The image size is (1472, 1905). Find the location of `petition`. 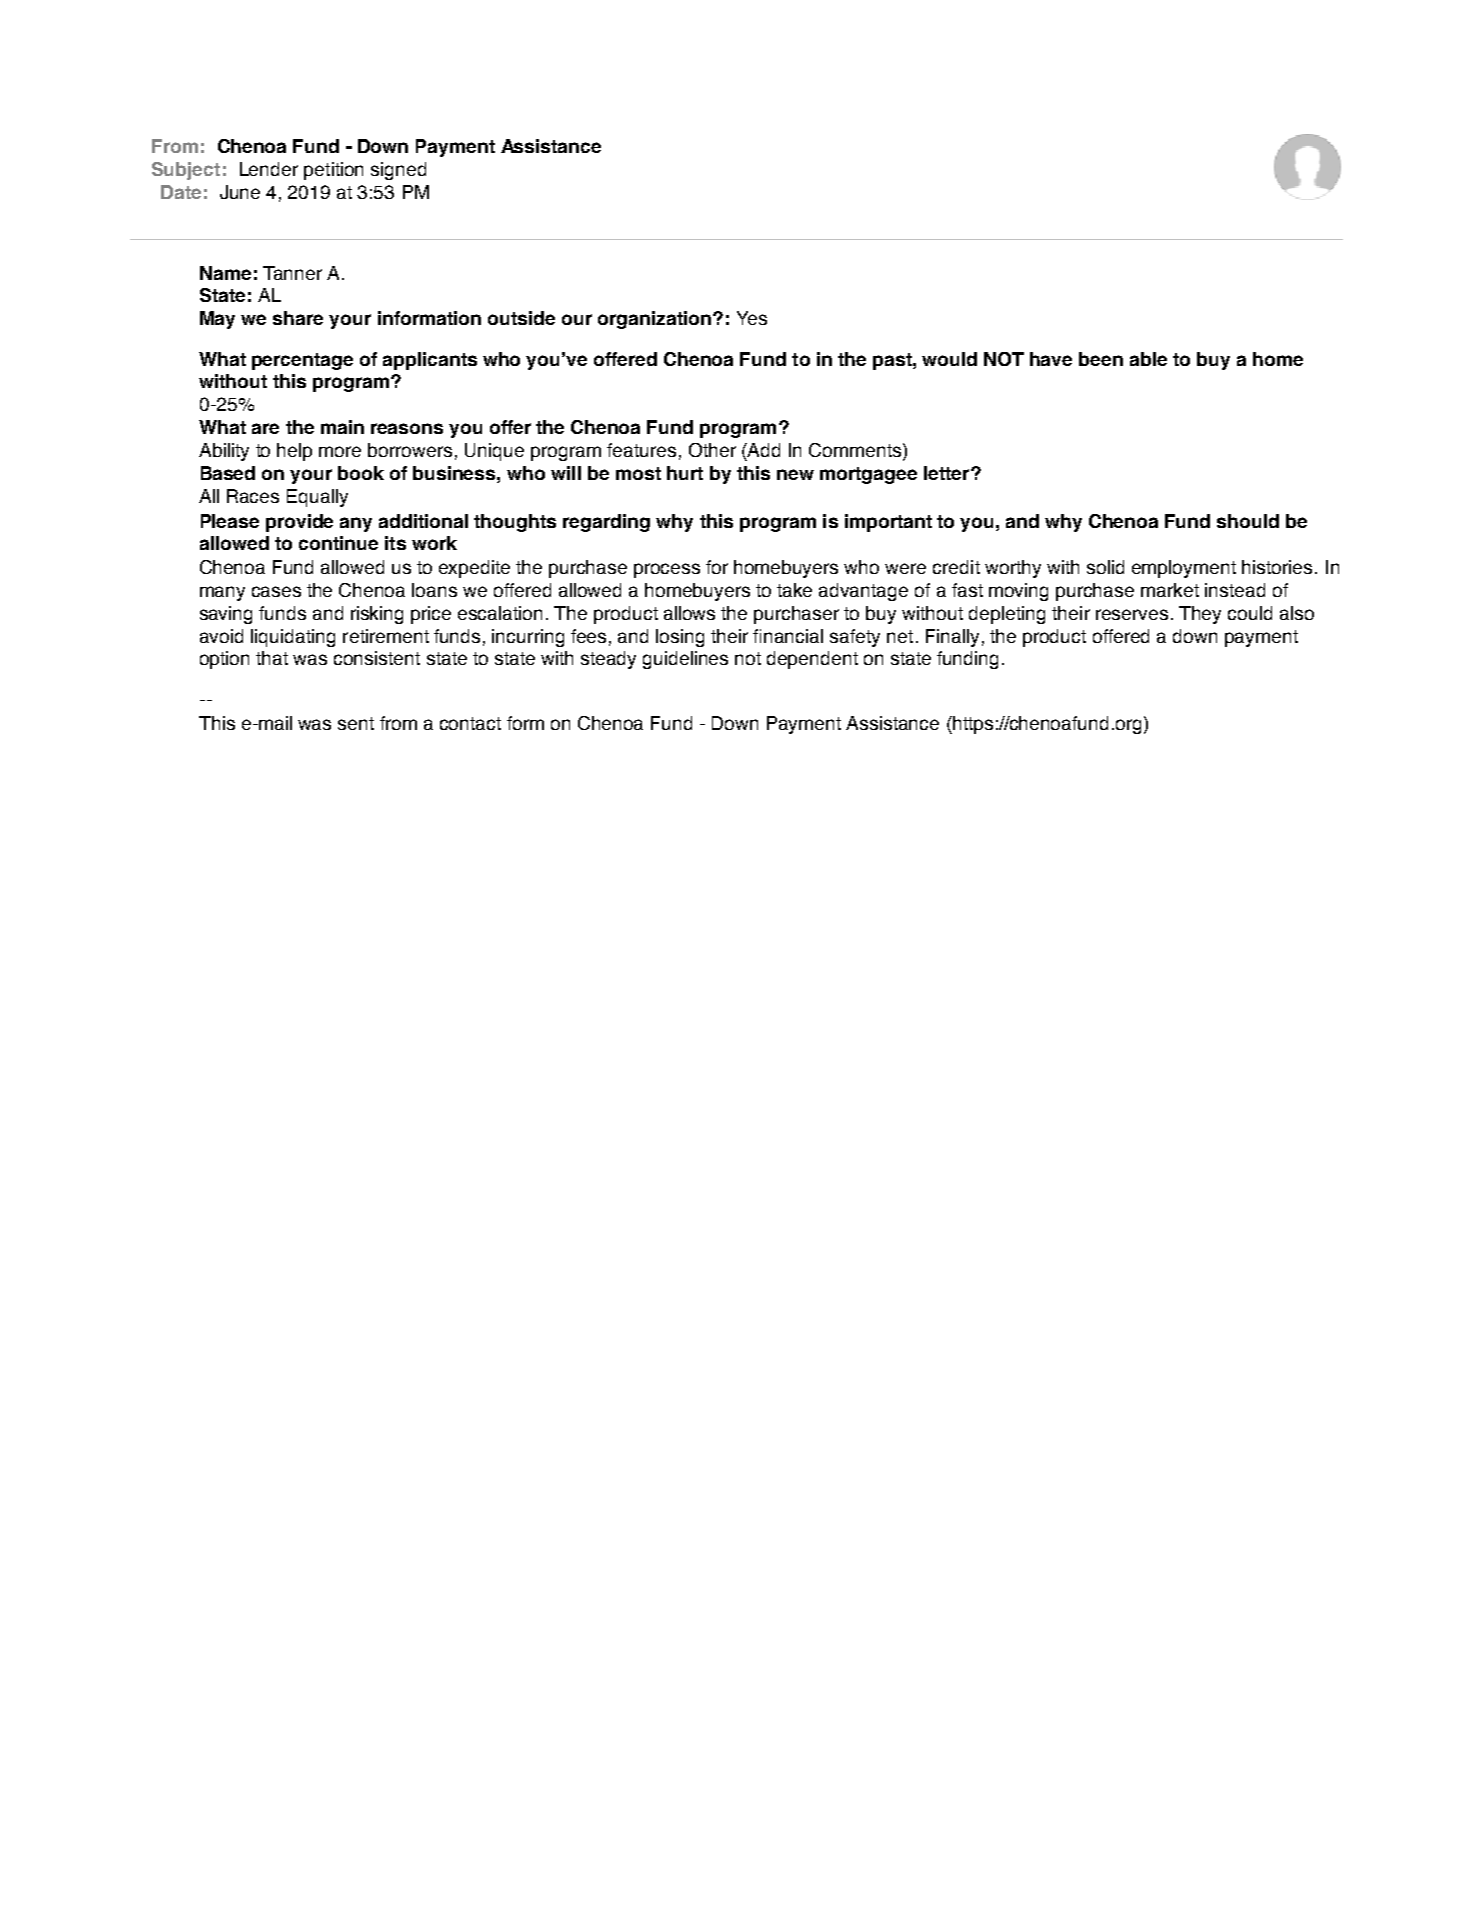

petition is located at coordinates (333, 171).
